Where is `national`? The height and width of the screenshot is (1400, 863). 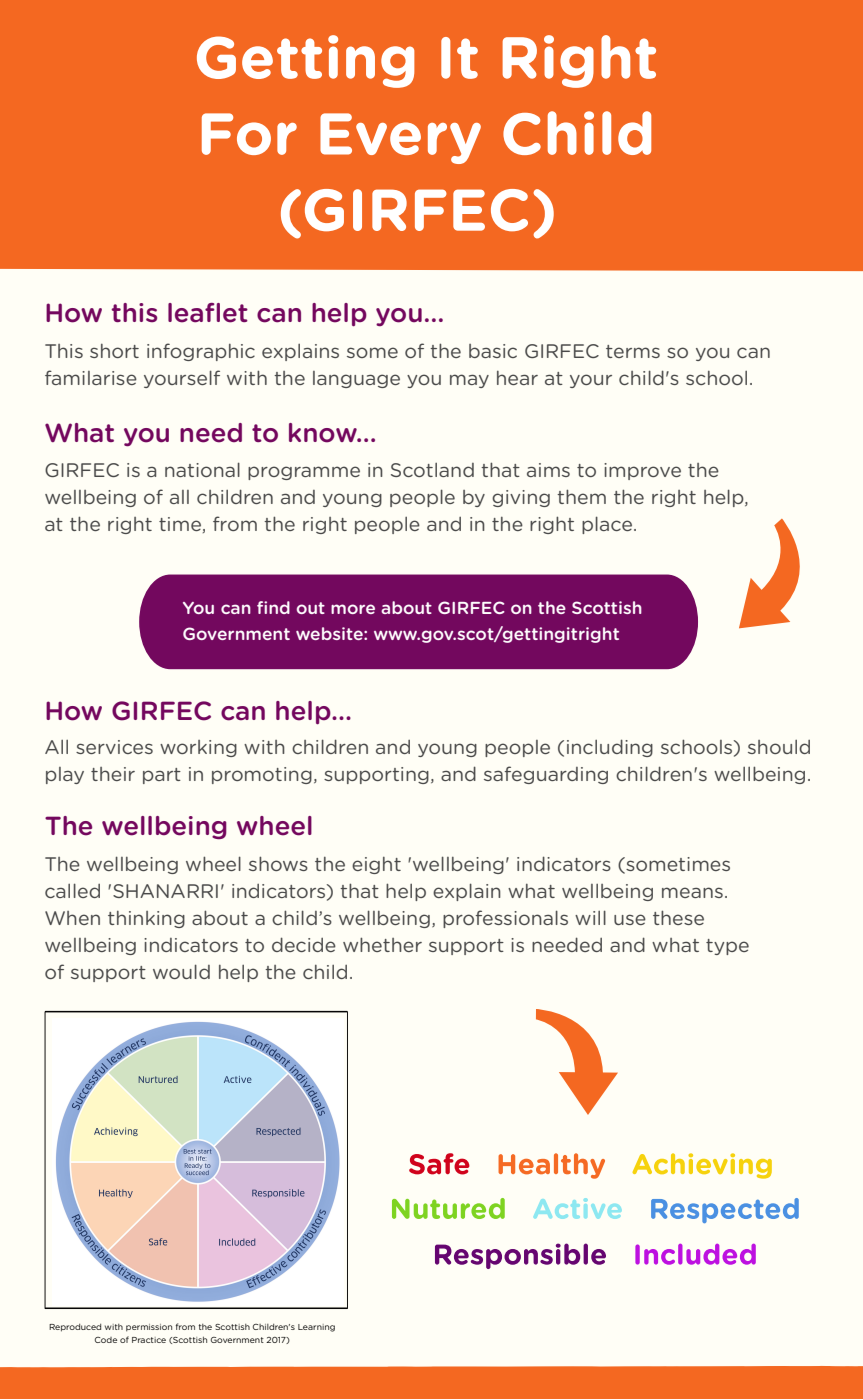
national is located at coordinates (202, 469).
